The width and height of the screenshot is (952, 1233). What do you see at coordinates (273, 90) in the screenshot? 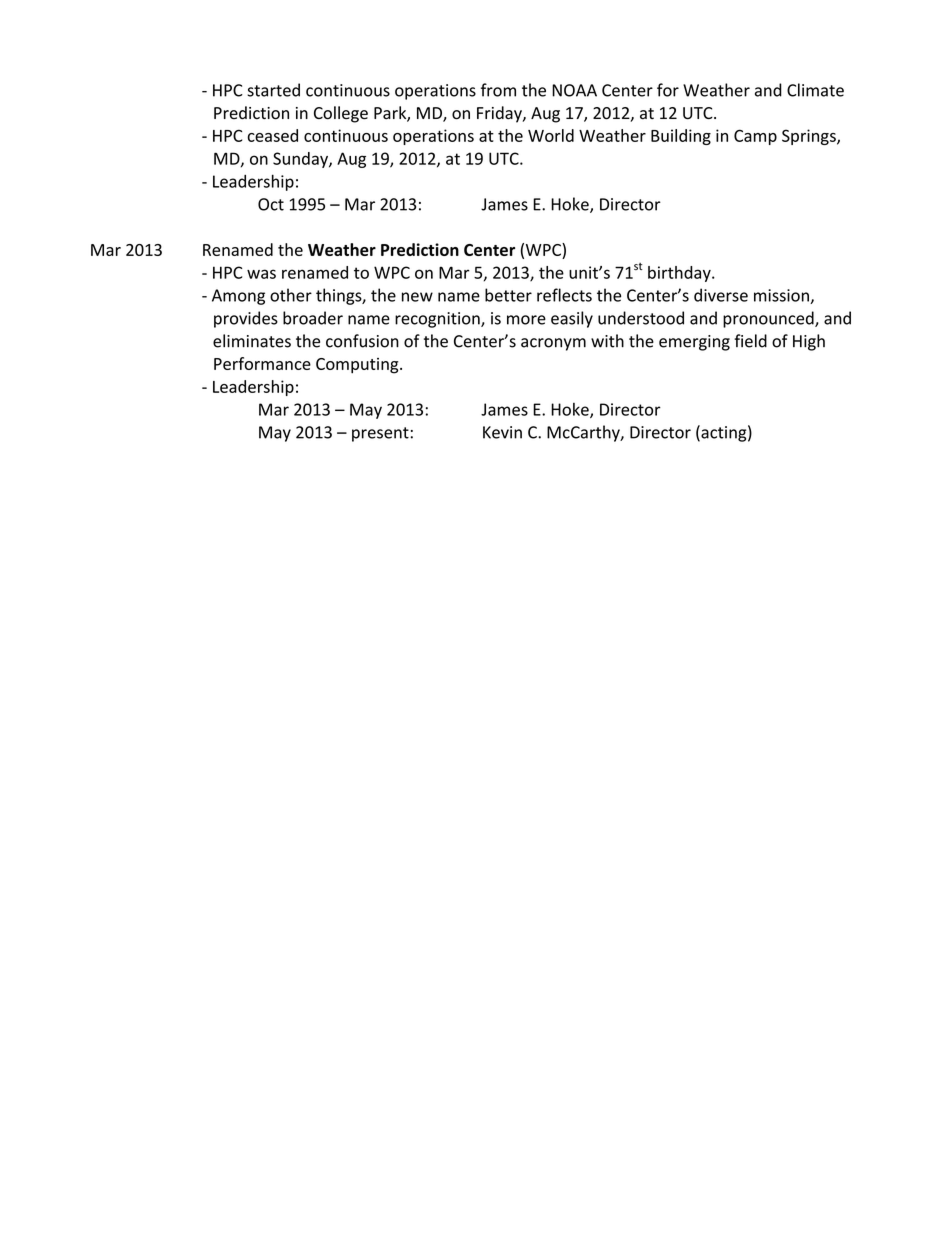
I see `started` at bounding box center [273, 90].
